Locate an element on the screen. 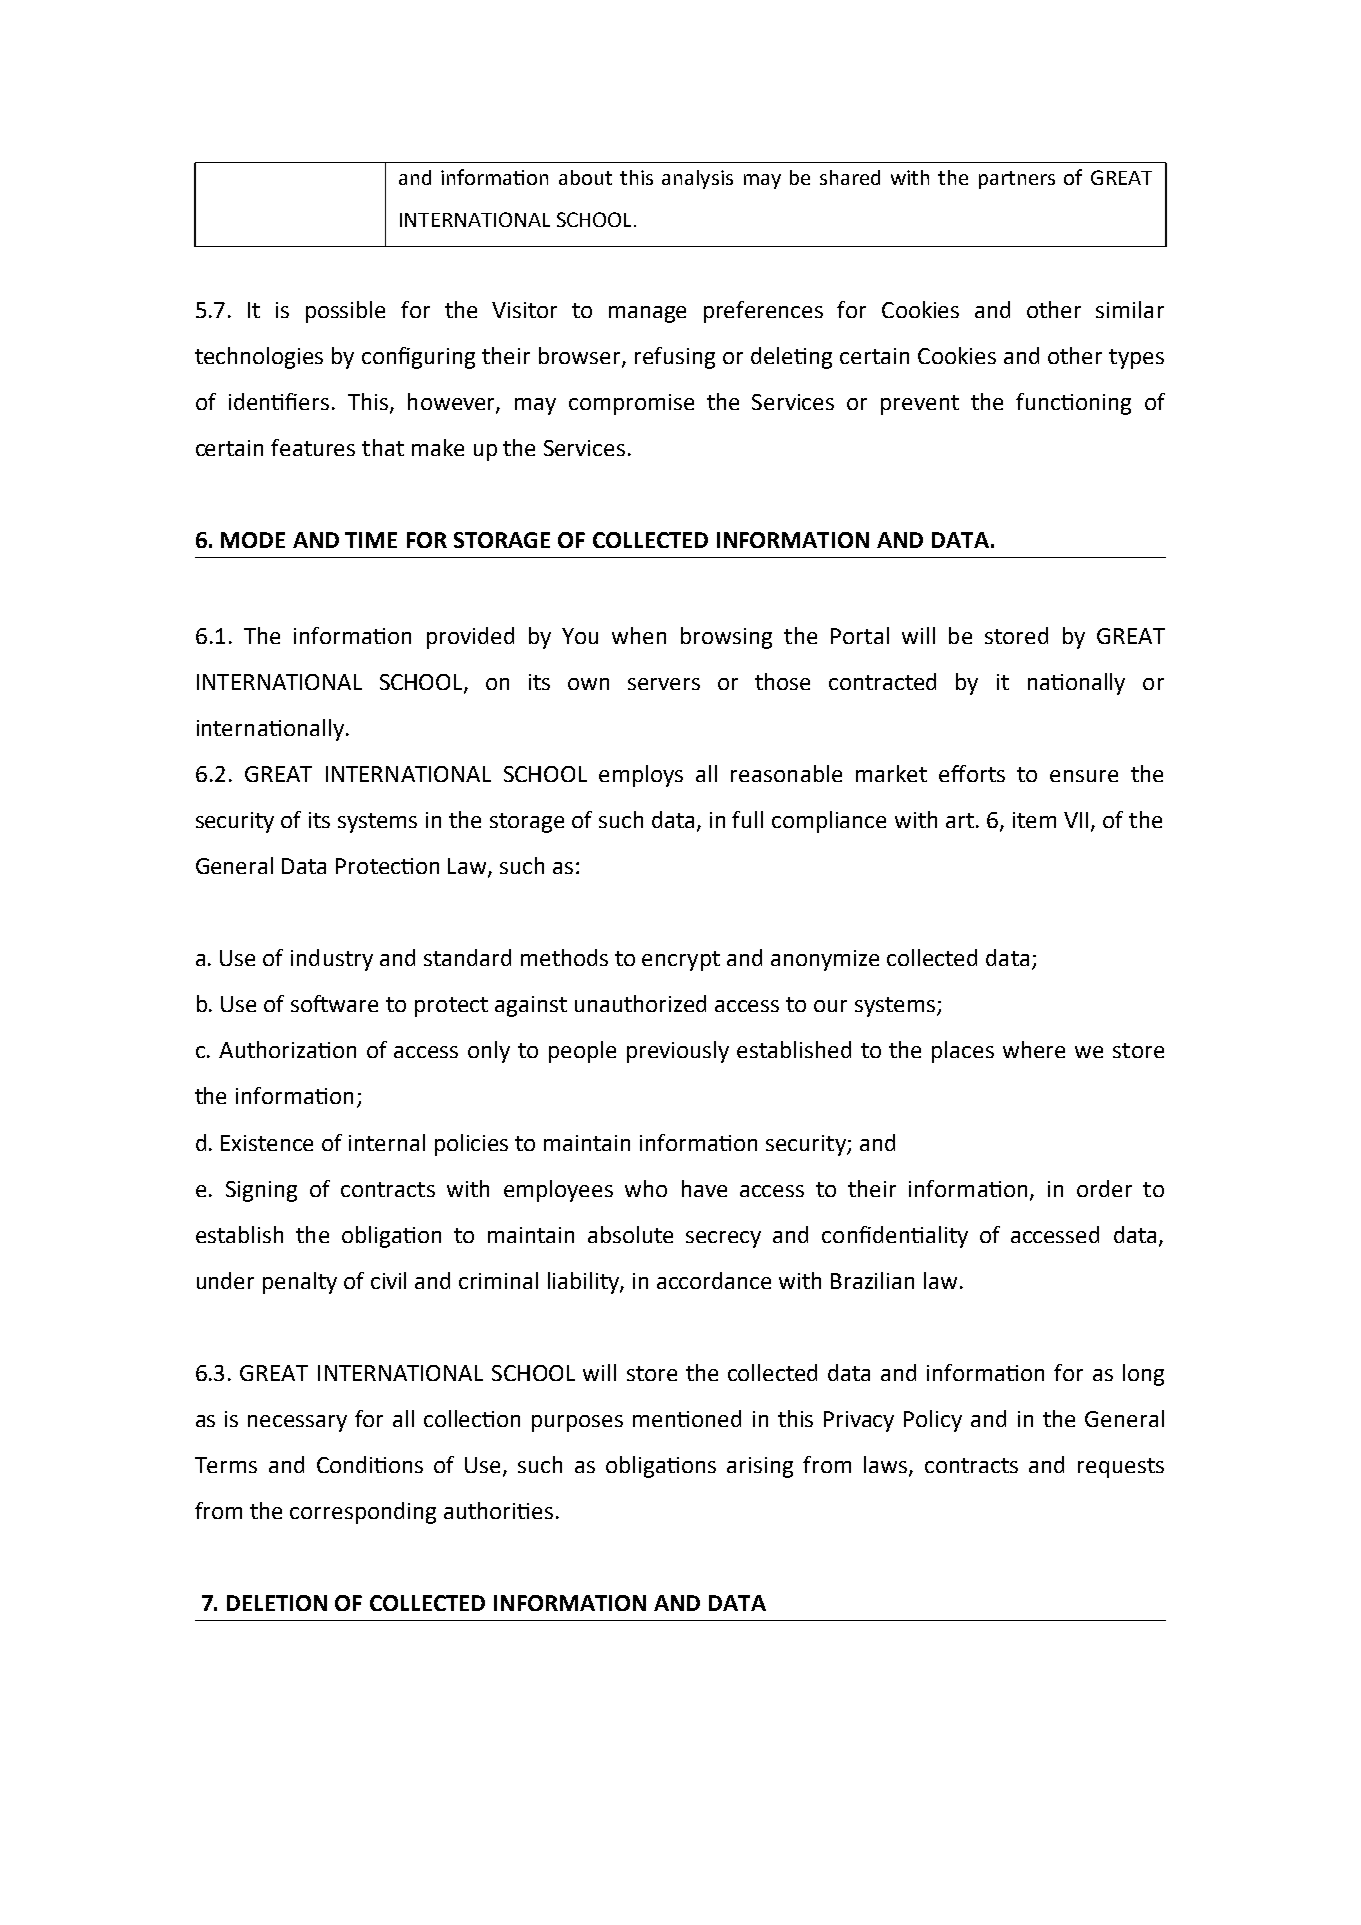 The height and width of the screenshot is (1925, 1361). arising is located at coordinates (760, 1467).
